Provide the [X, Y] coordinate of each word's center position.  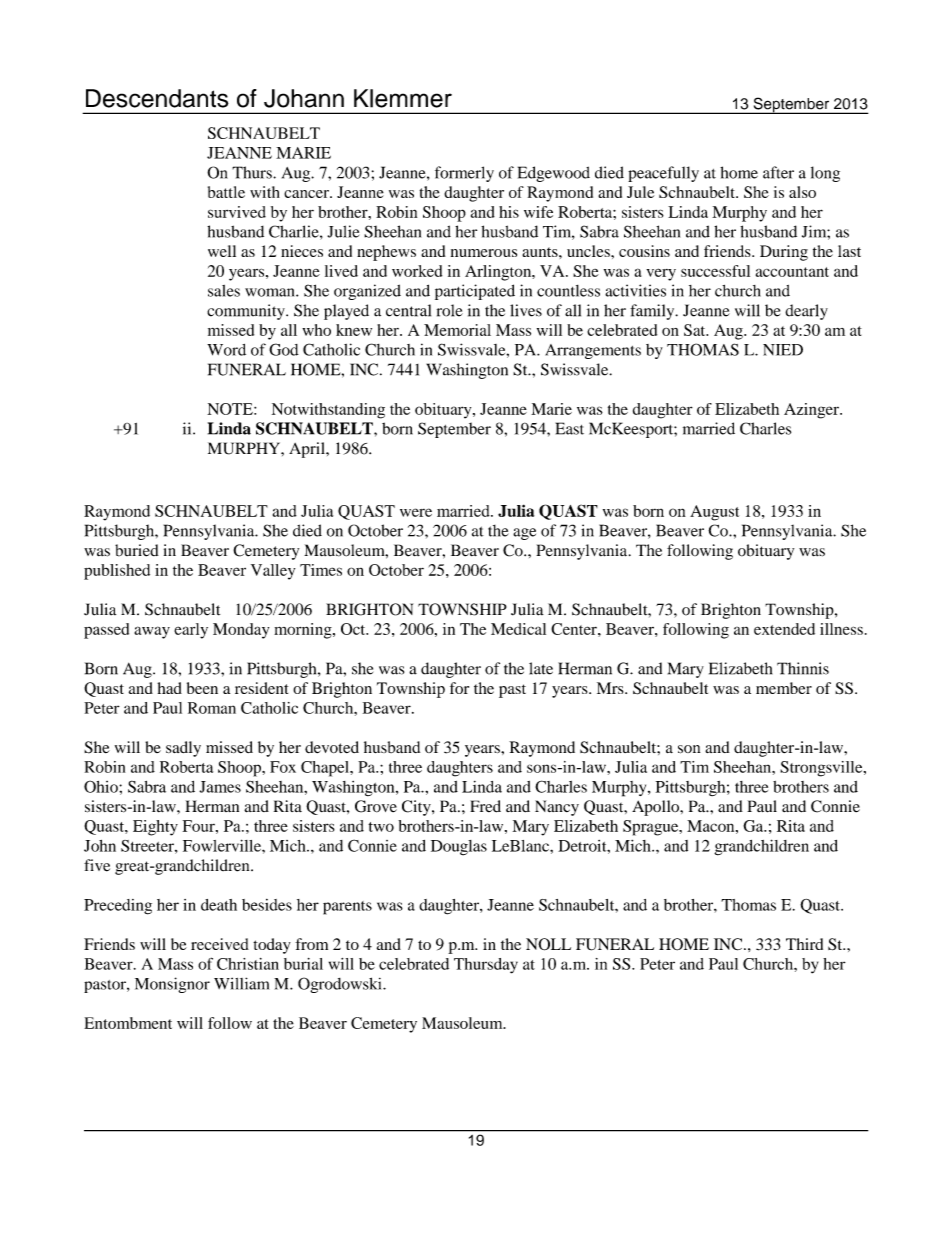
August [714, 513]
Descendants [157, 98]
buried [137, 550]
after [778, 172]
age [524, 534]
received [220, 944]
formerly [464, 174]
